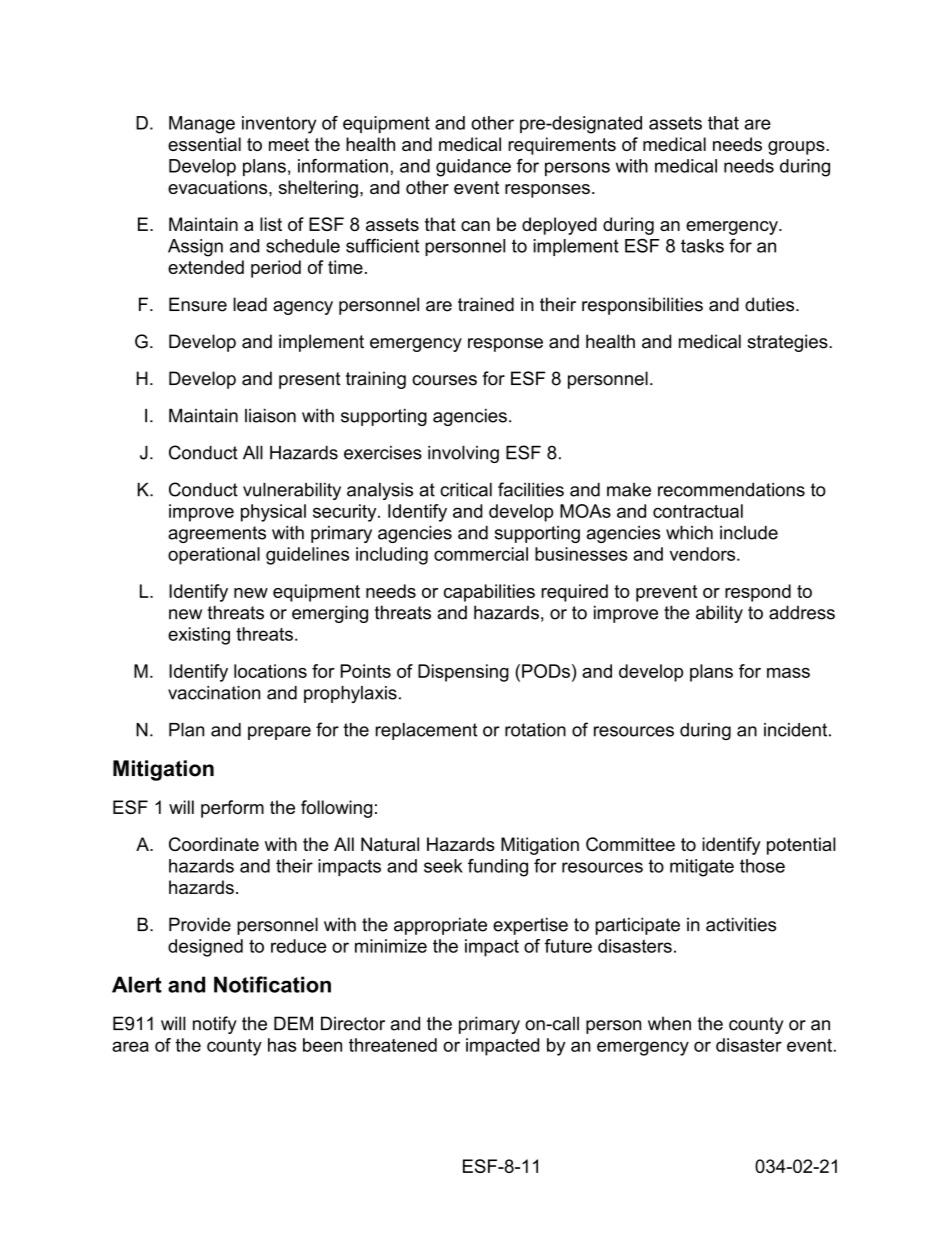 This screenshot has width=952, height=1233. I want to click on vaccination, so click(214, 693).
